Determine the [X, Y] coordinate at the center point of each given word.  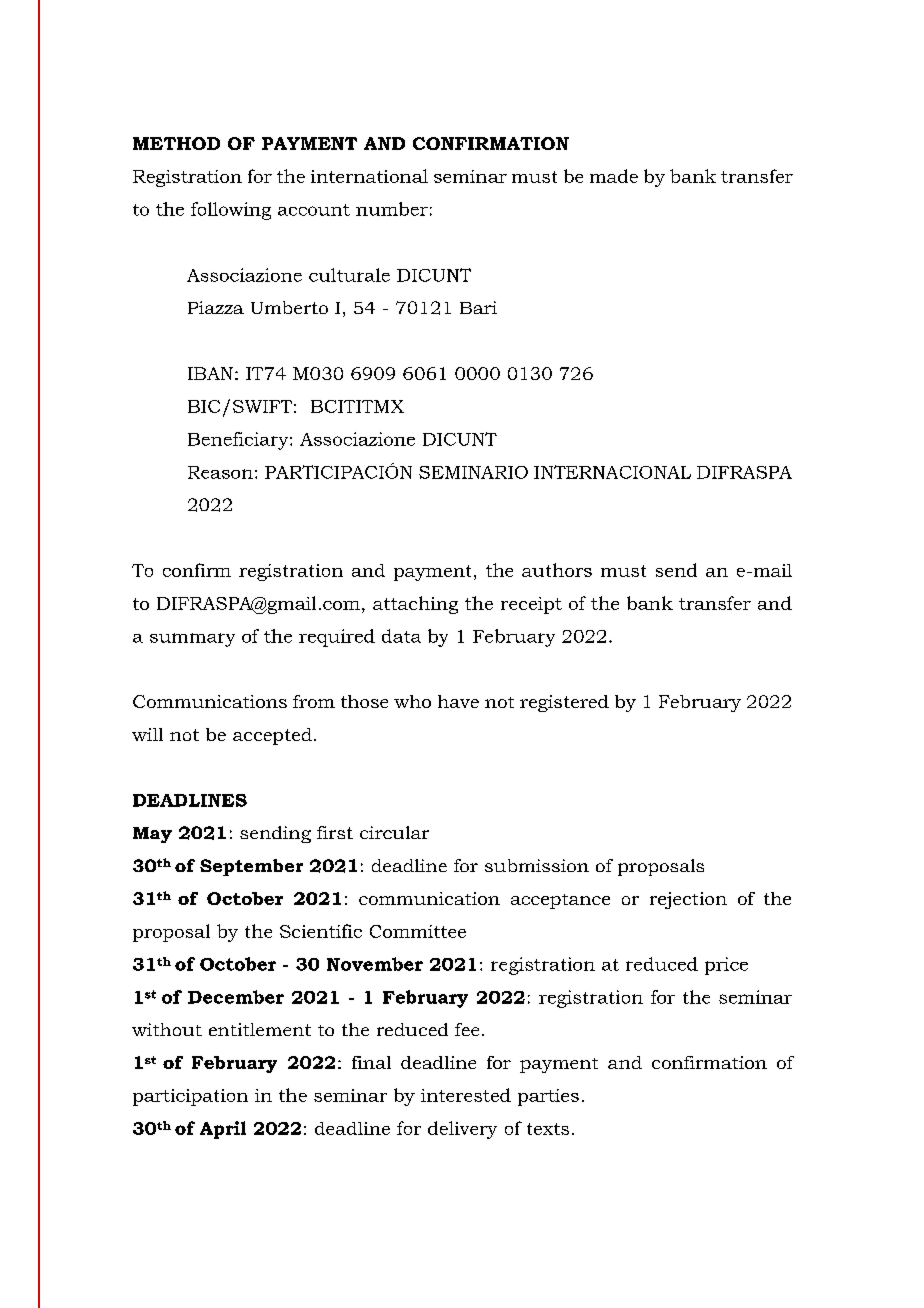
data [401, 636]
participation [190, 1097]
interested [466, 1095]
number [392, 209]
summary [192, 640]
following [231, 211]
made [614, 176]
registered [564, 703]
